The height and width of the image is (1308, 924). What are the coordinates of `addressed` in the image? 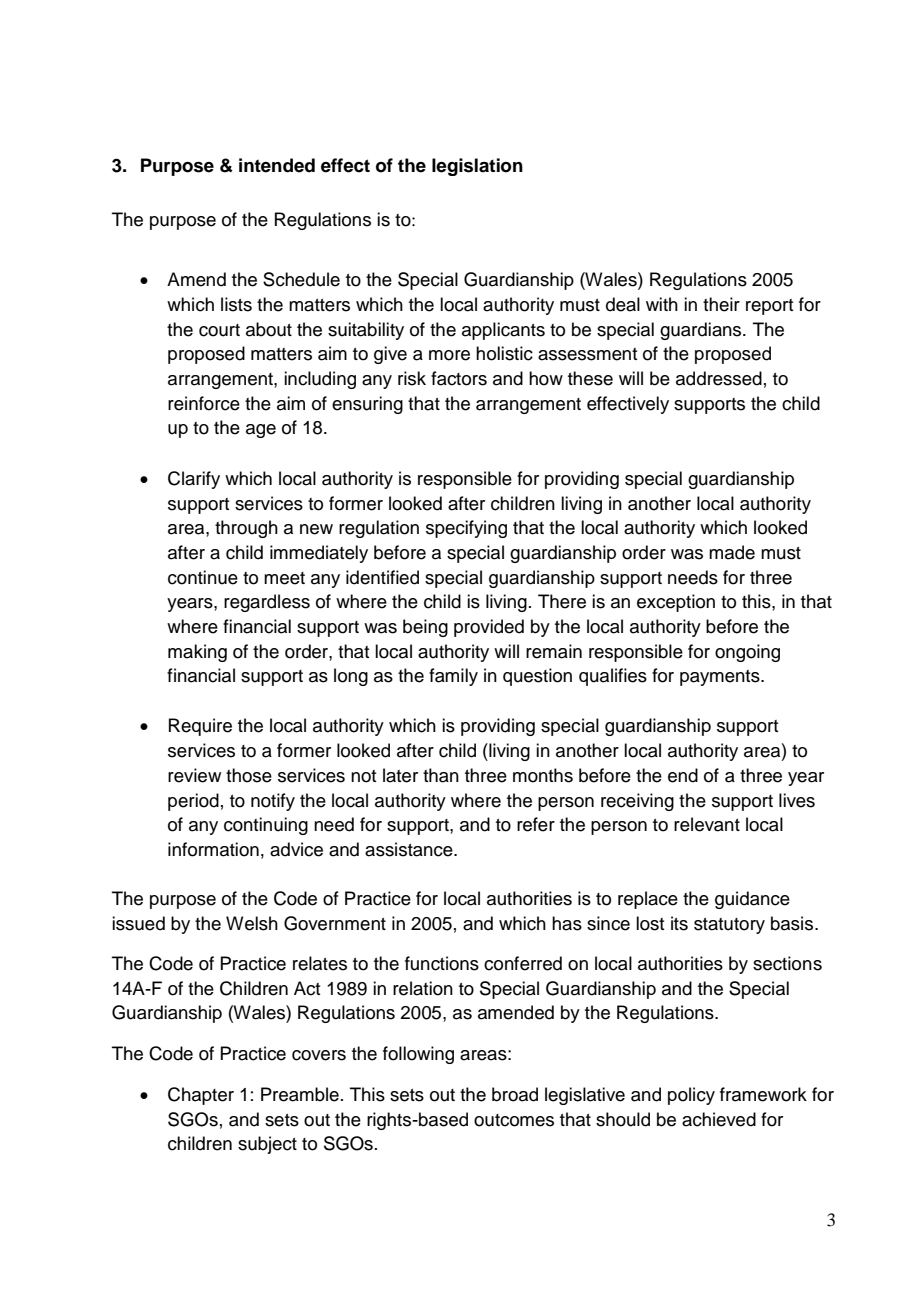 It's located at (719, 378).
